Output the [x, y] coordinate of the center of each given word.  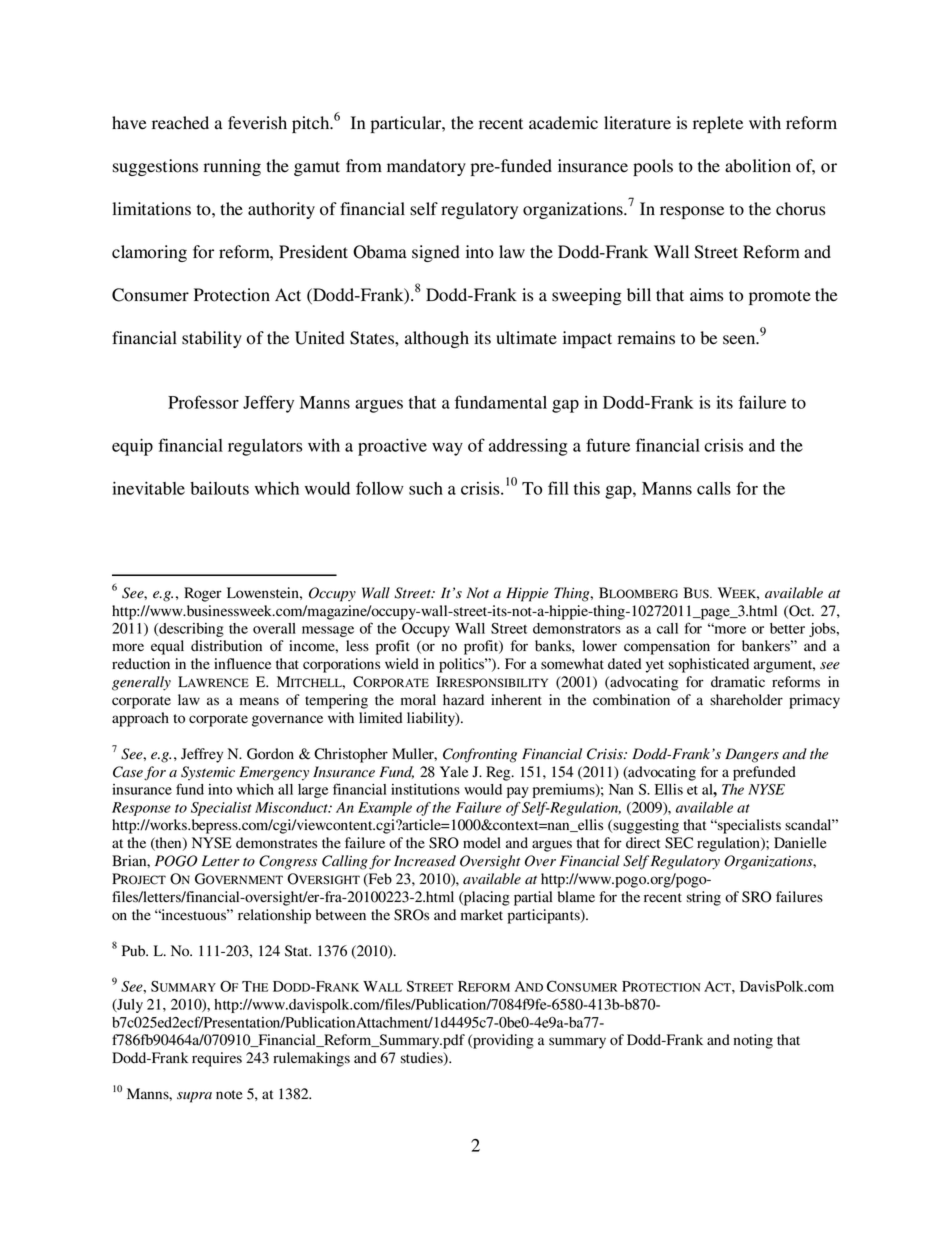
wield [402, 664]
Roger [203, 594]
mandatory [426, 167]
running [232, 167]
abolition [758, 166]
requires [217, 1059]
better [787, 628]
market [482, 914]
